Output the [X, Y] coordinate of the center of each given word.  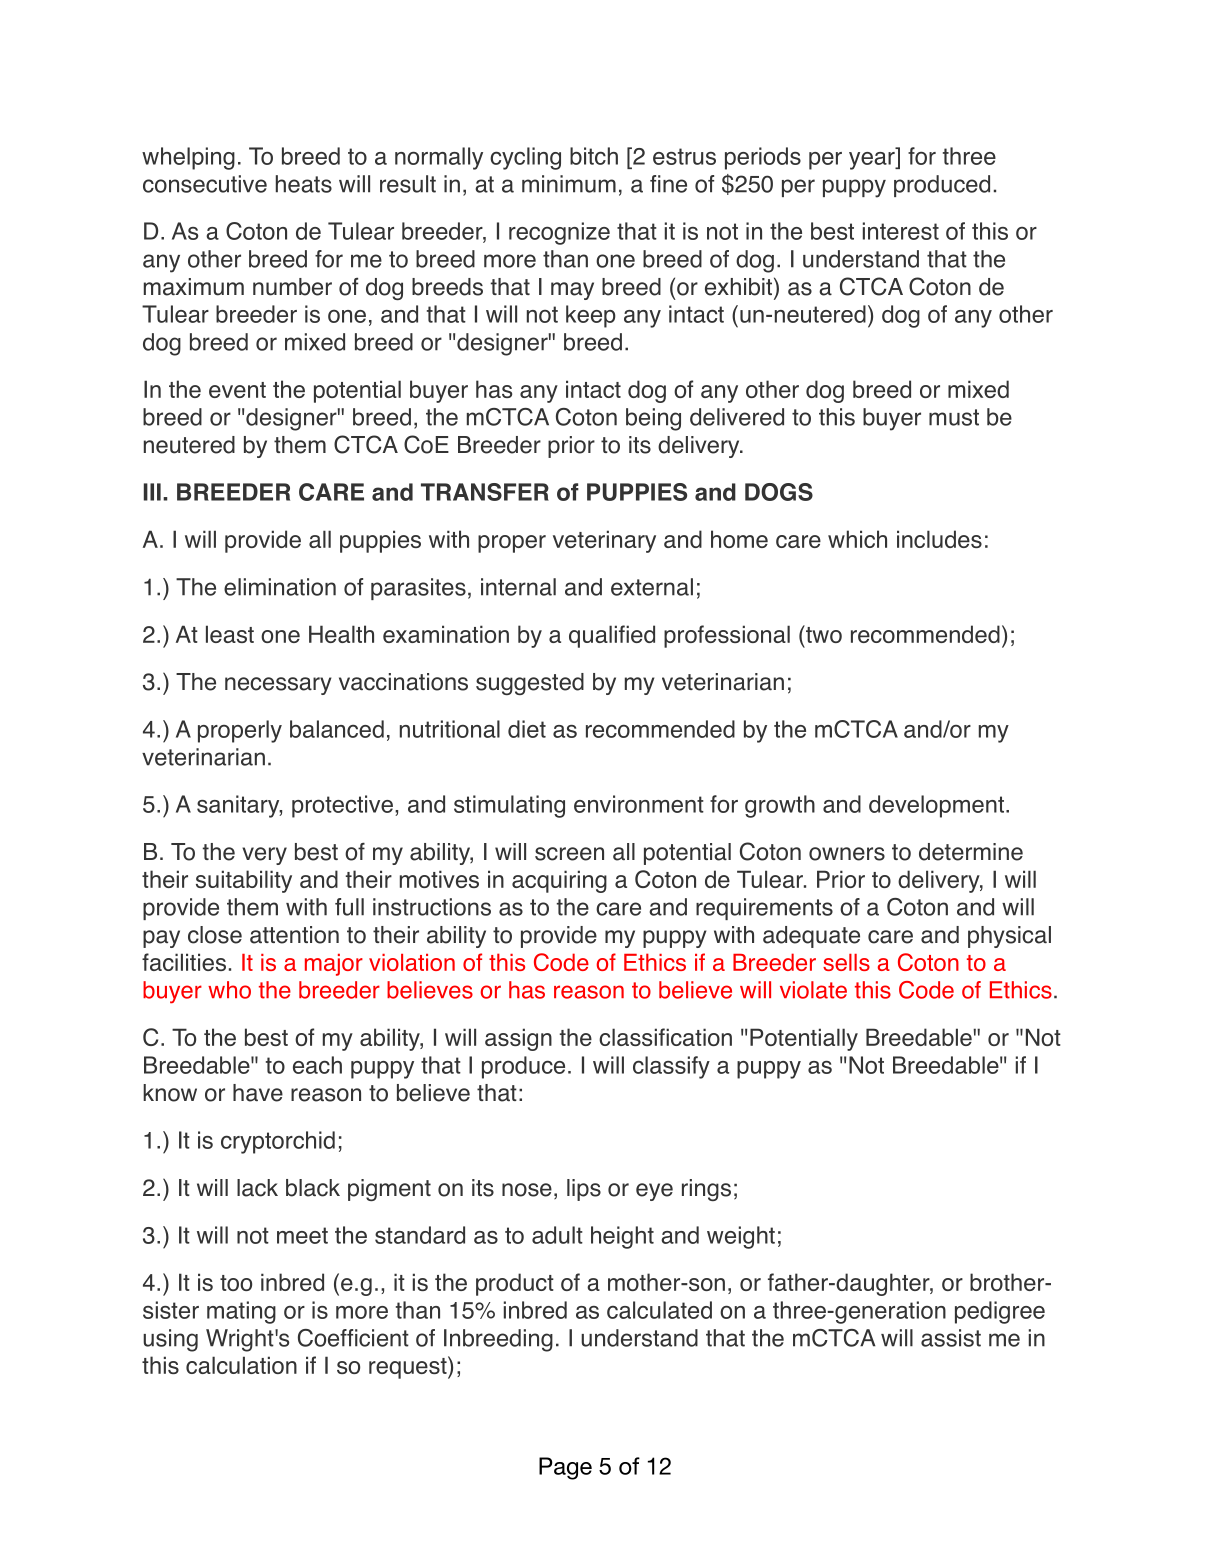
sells [846, 962]
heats [304, 184]
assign [518, 1039]
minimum [569, 184]
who [229, 990]
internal [518, 587]
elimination [280, 587]
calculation [241, 1365]
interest [901, 231]
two [823, 634]
